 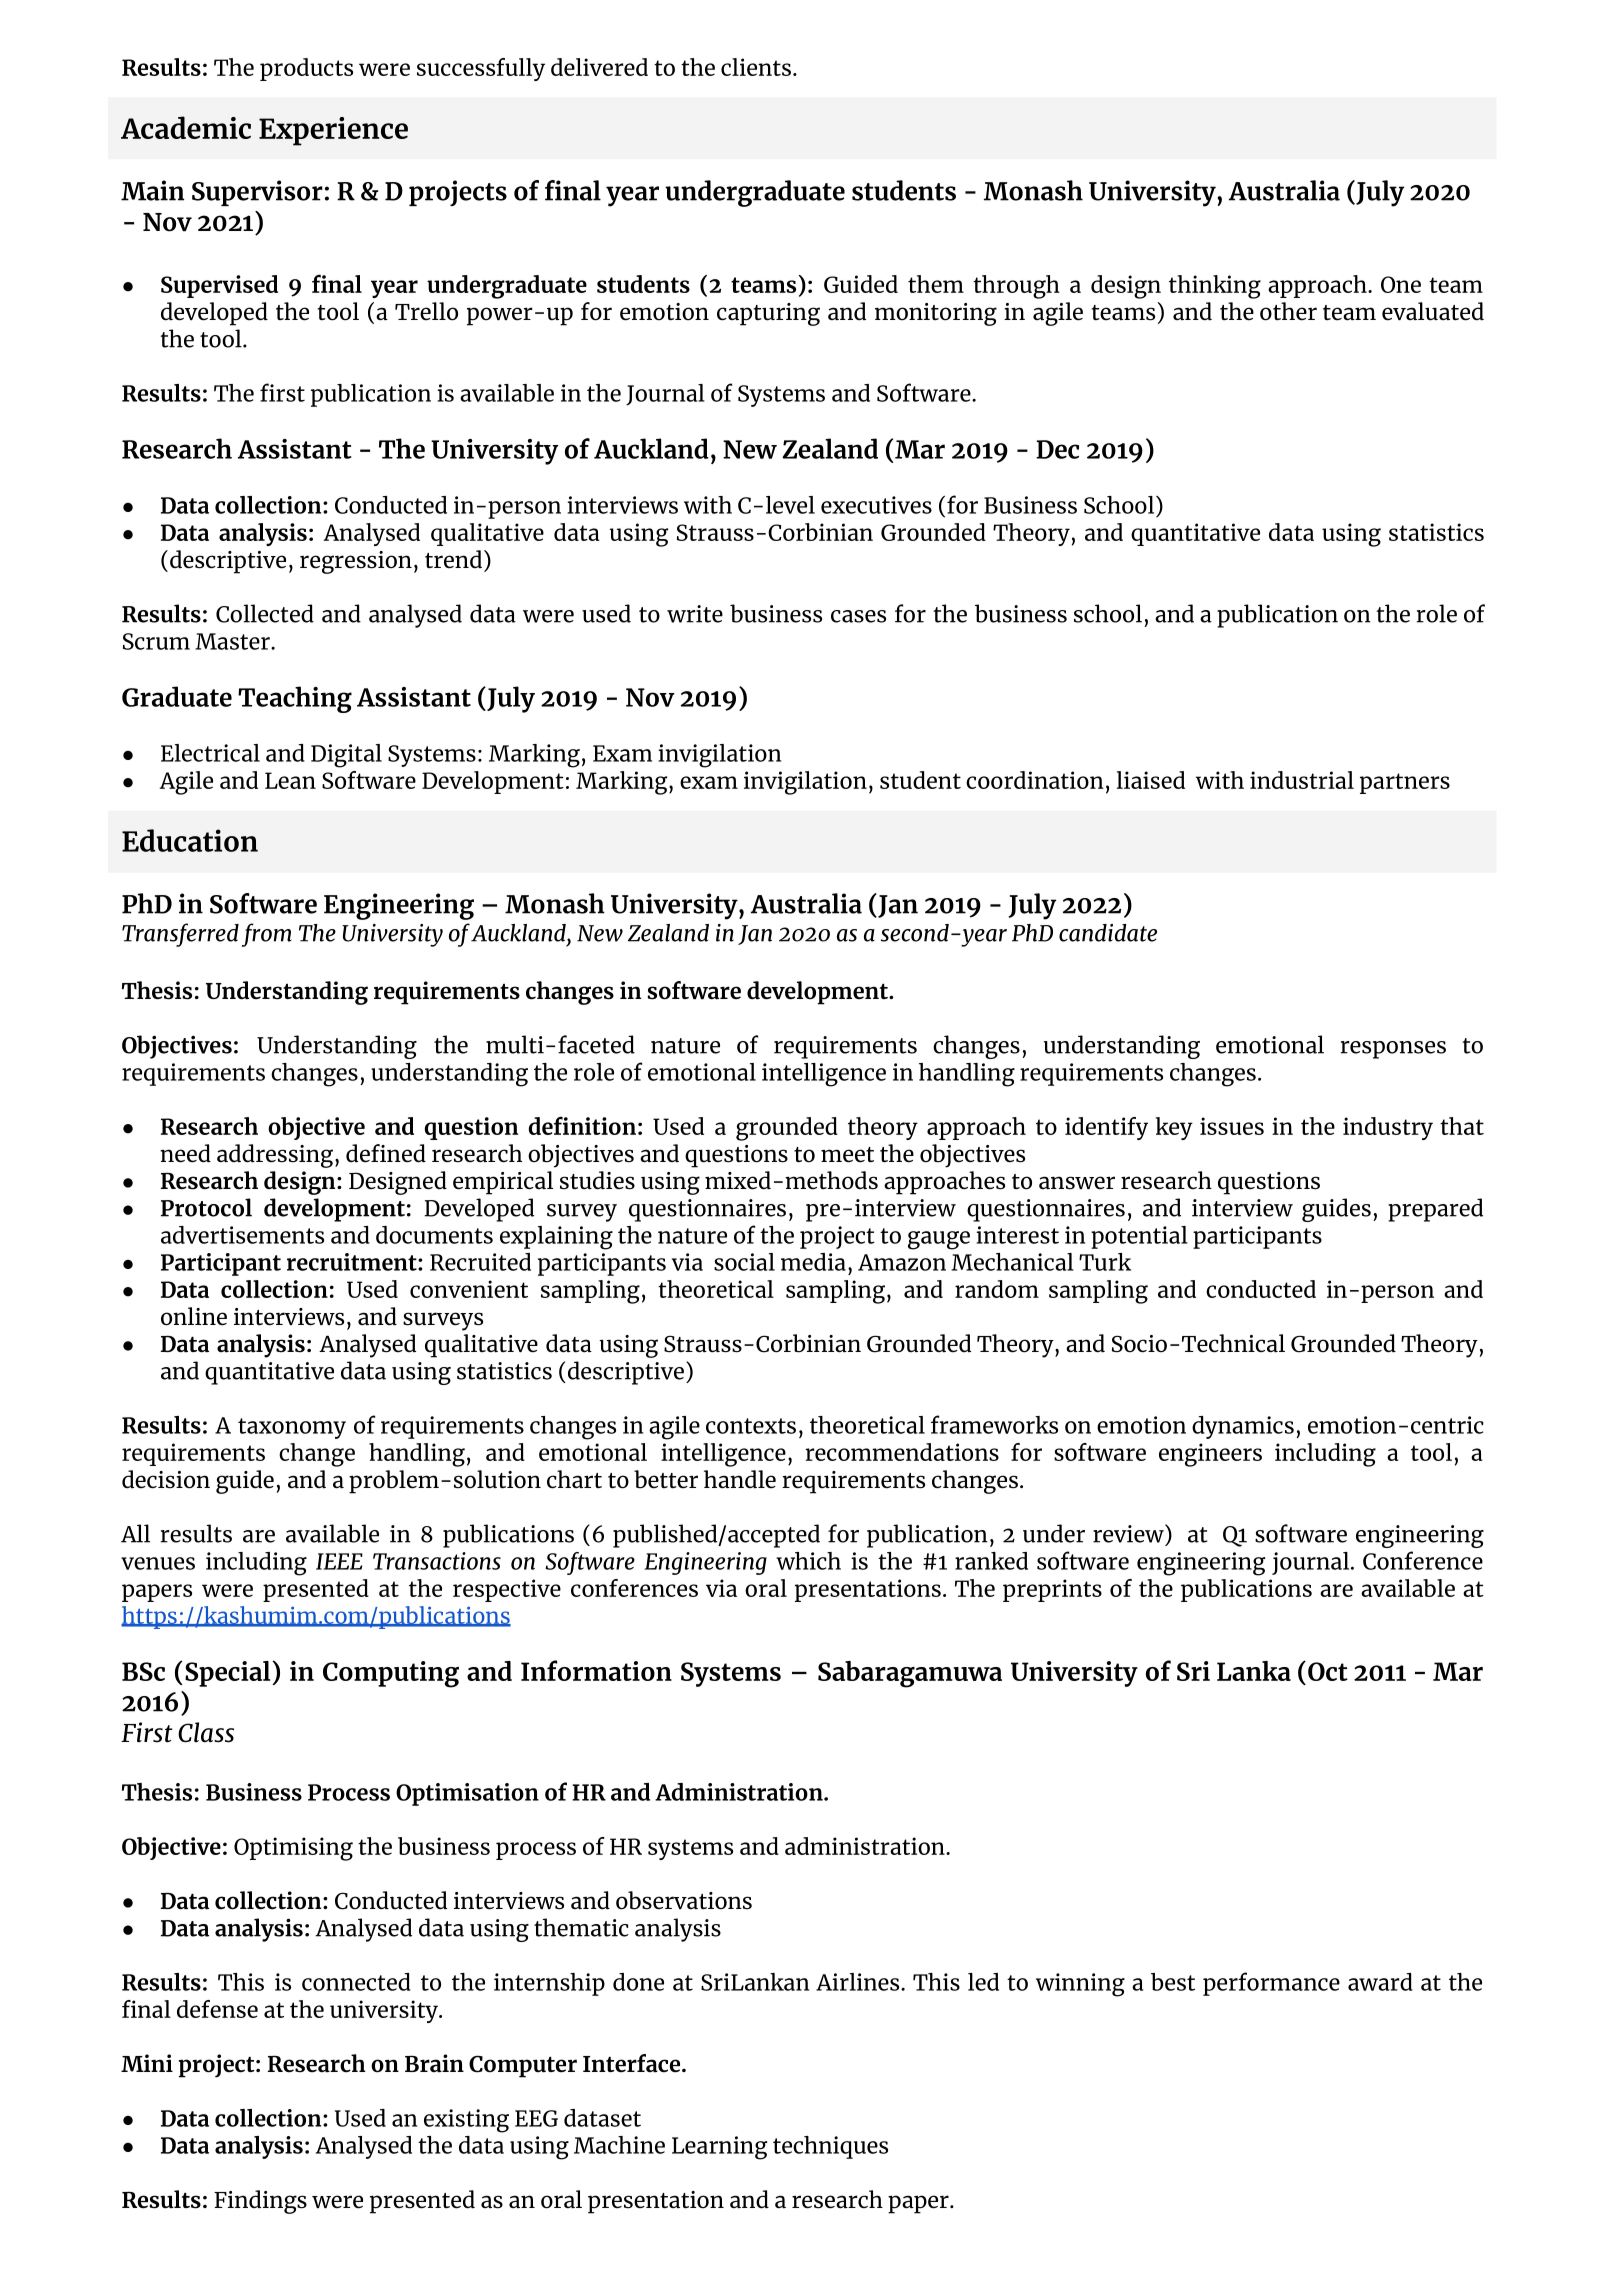 I want to click on thinking, so click(x=1215, y=287).
